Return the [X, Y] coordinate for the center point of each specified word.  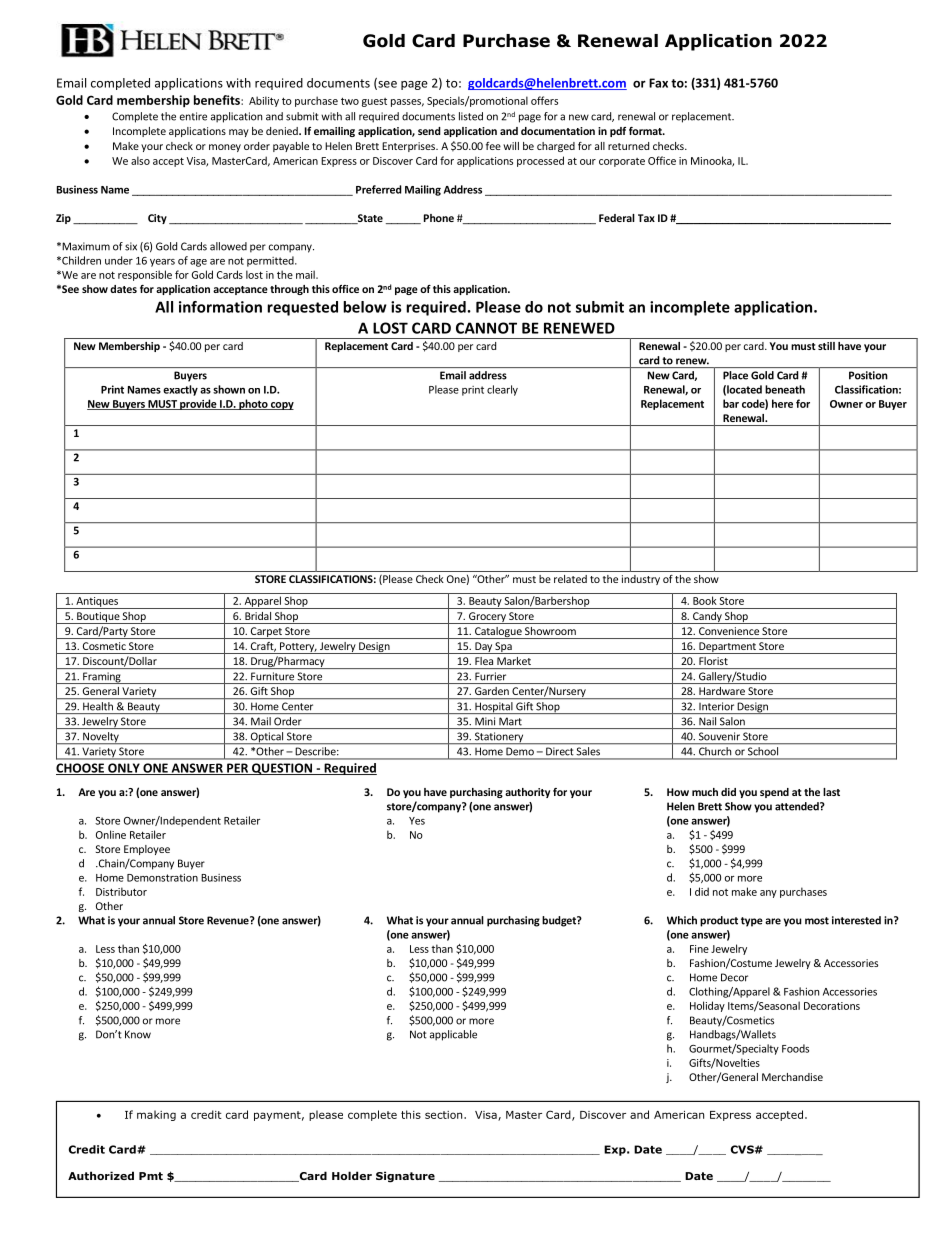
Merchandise [792, 1077]
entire [193, 116]
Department [727, 648]
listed [471, 116]
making [156, 1115]
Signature [405, 1177]
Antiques [97, 603]
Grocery [487, 618]
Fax [658, 83]
